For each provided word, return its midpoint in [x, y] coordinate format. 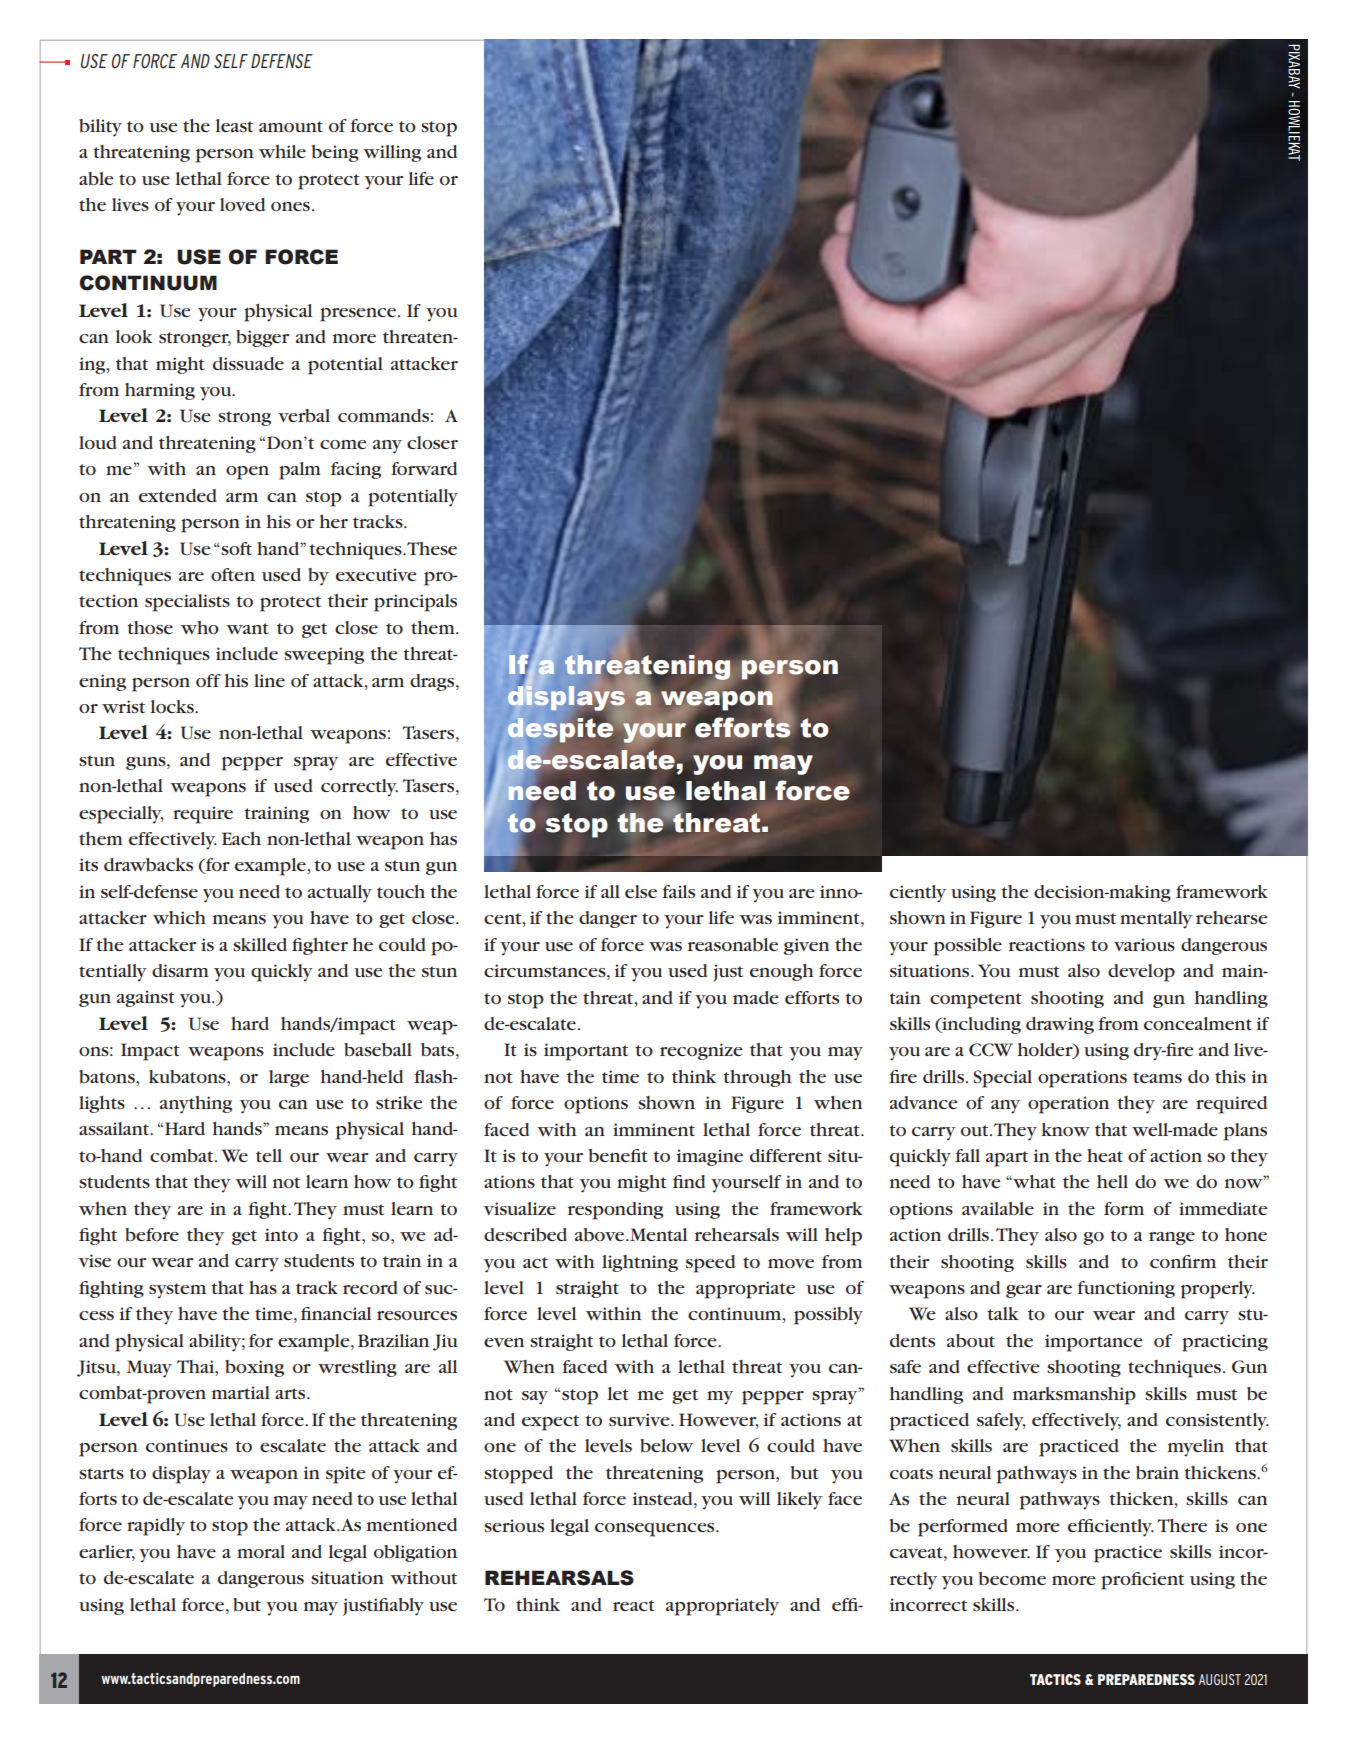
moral [261, 1551]
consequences [656, 1530]
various [1144, 944]
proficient [1142, 1581]
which [179, 917]
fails [678, 891]
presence [359, 314]
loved [242, 204]
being [335, 153]
